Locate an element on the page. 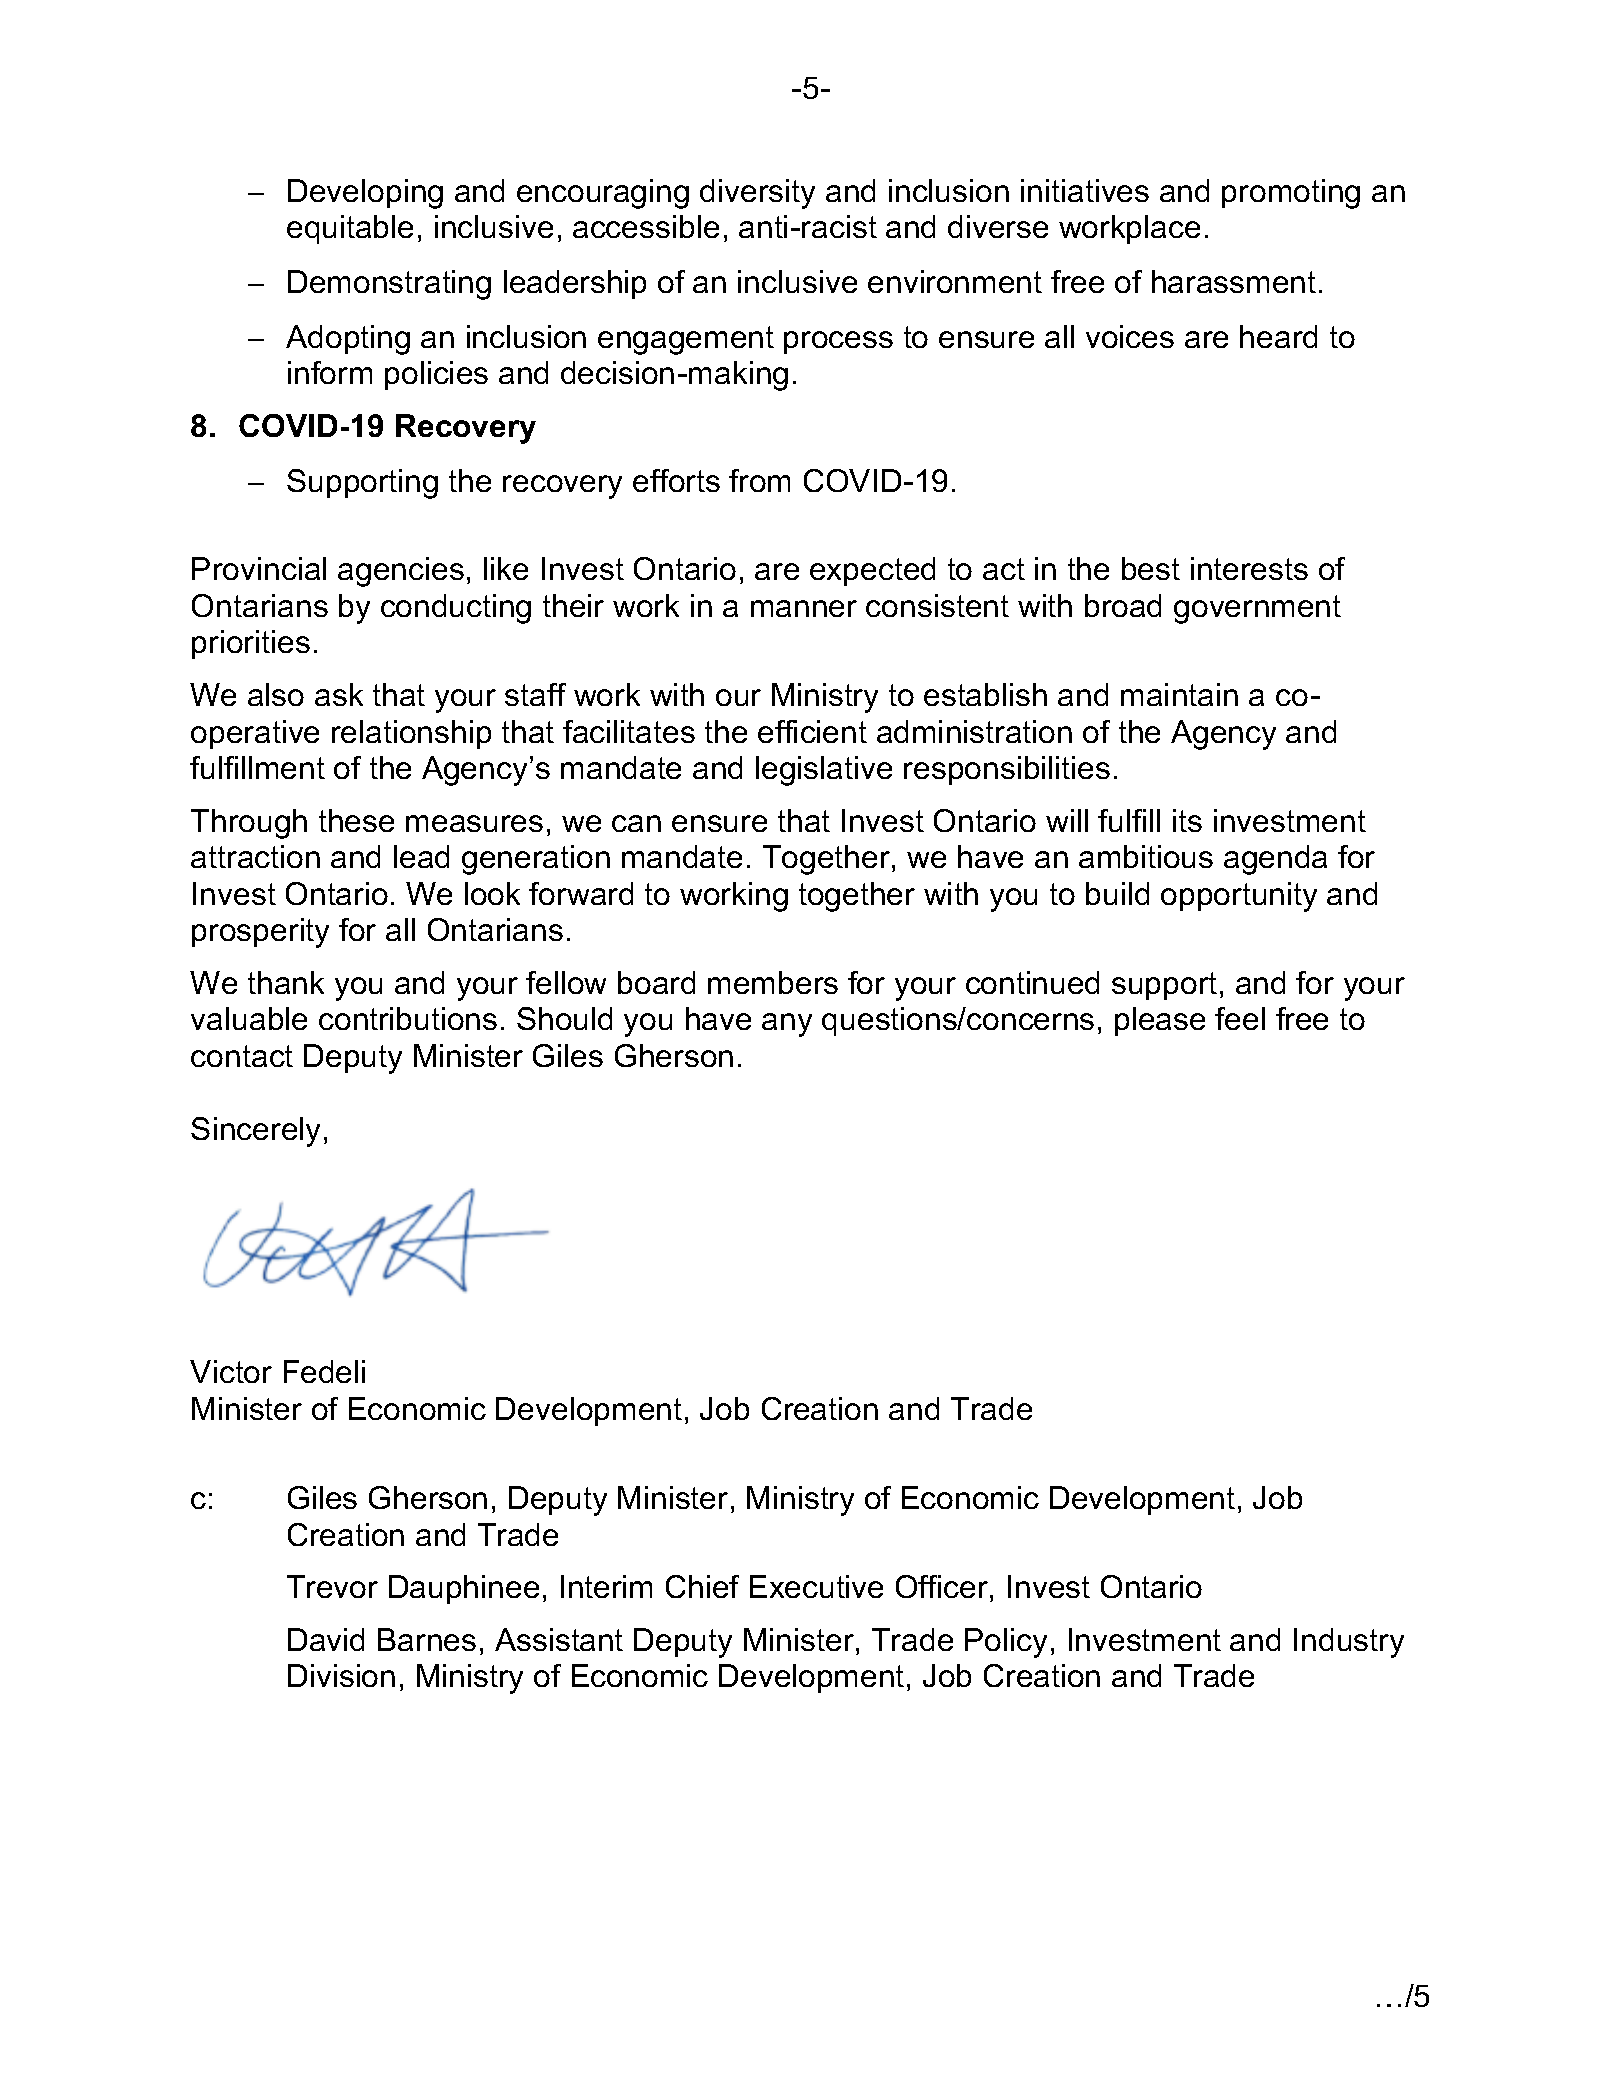  any is located at coordinates (787, 1025).
